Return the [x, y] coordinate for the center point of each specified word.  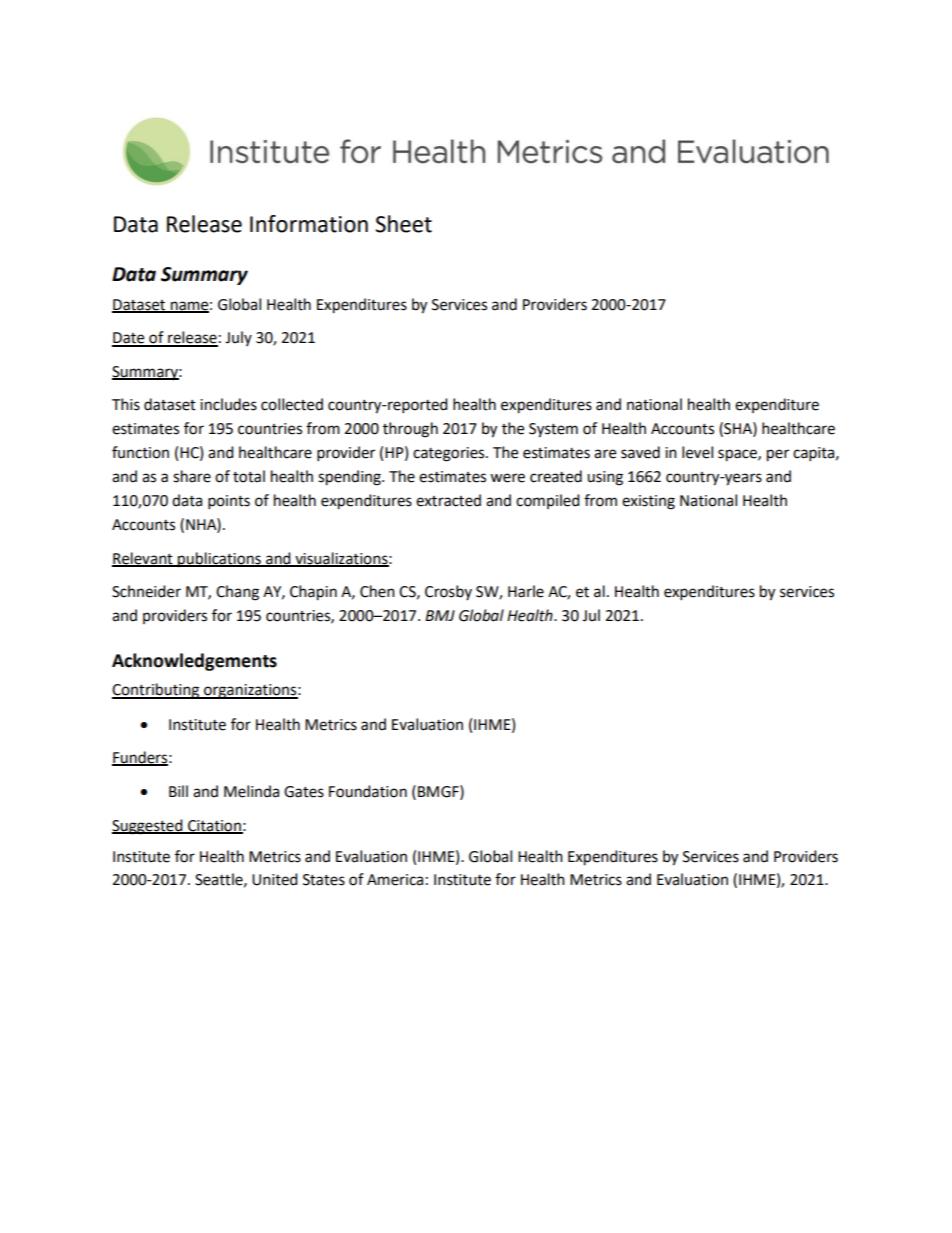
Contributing [157, 691]
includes [228, 404]
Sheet [403, 224]
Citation [214, 826]
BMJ [440, 615]
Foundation [368, 791]
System [553, 430]
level [697, 452]
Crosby [448, 592]
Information [309, 224]
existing [648, 502]
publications [219, 560]
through [410, 430]
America [395, 880]
